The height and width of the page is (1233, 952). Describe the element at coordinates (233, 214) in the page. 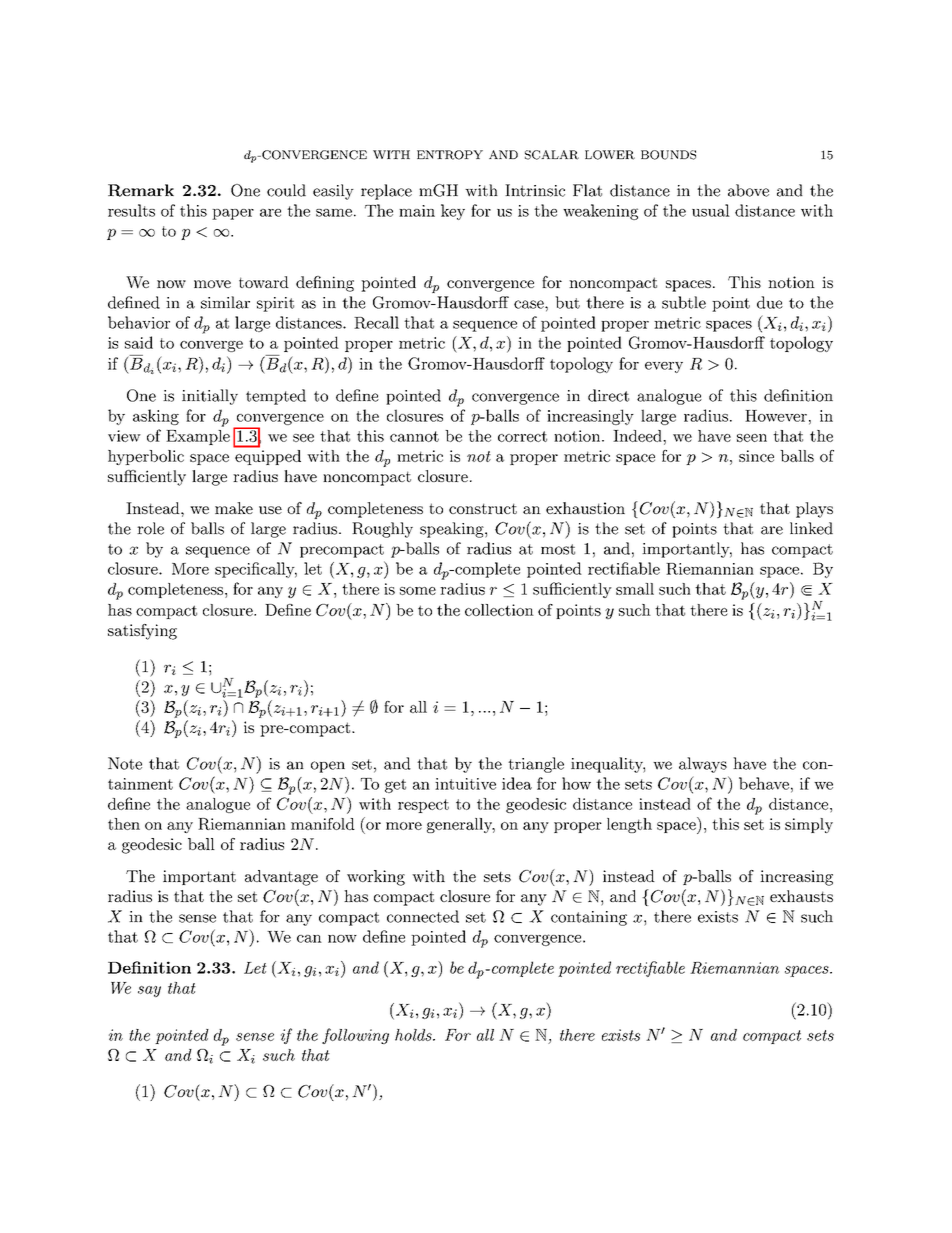

I see `paper` at that location.
